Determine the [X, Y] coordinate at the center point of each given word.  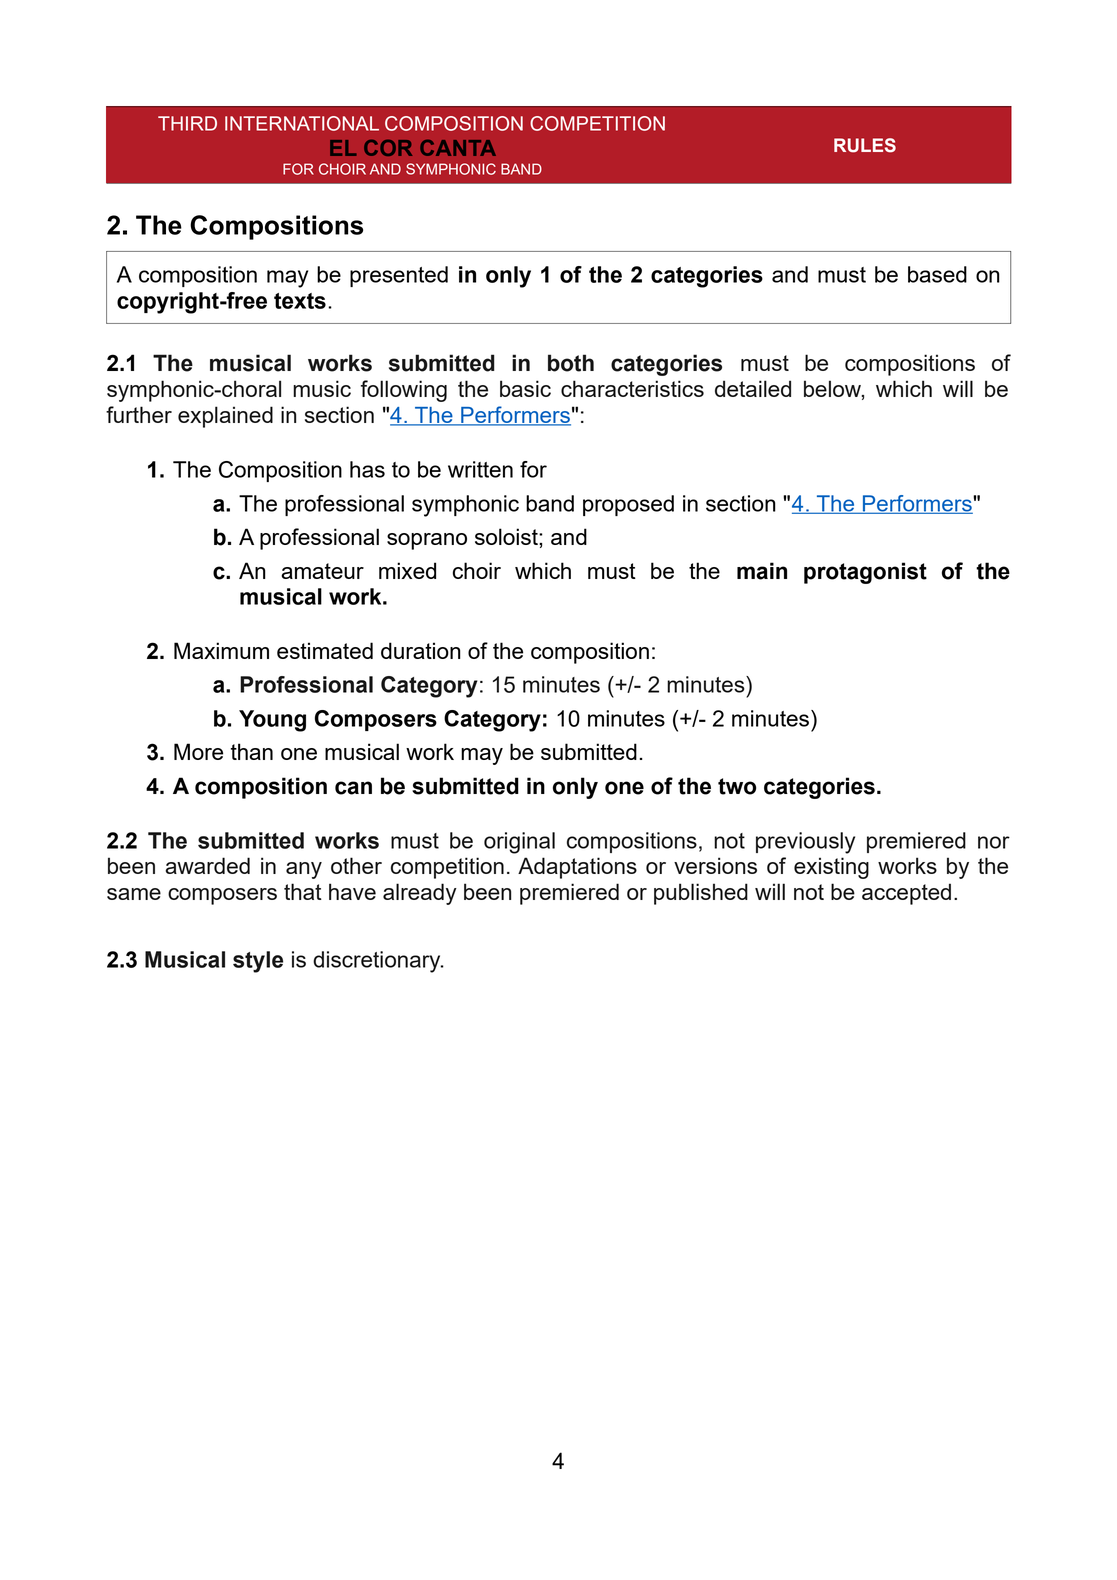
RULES [865, 145]
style [258, 962]
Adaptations [577, 868]
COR [388, 148]
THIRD [187, 123]
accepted [906, 894]
